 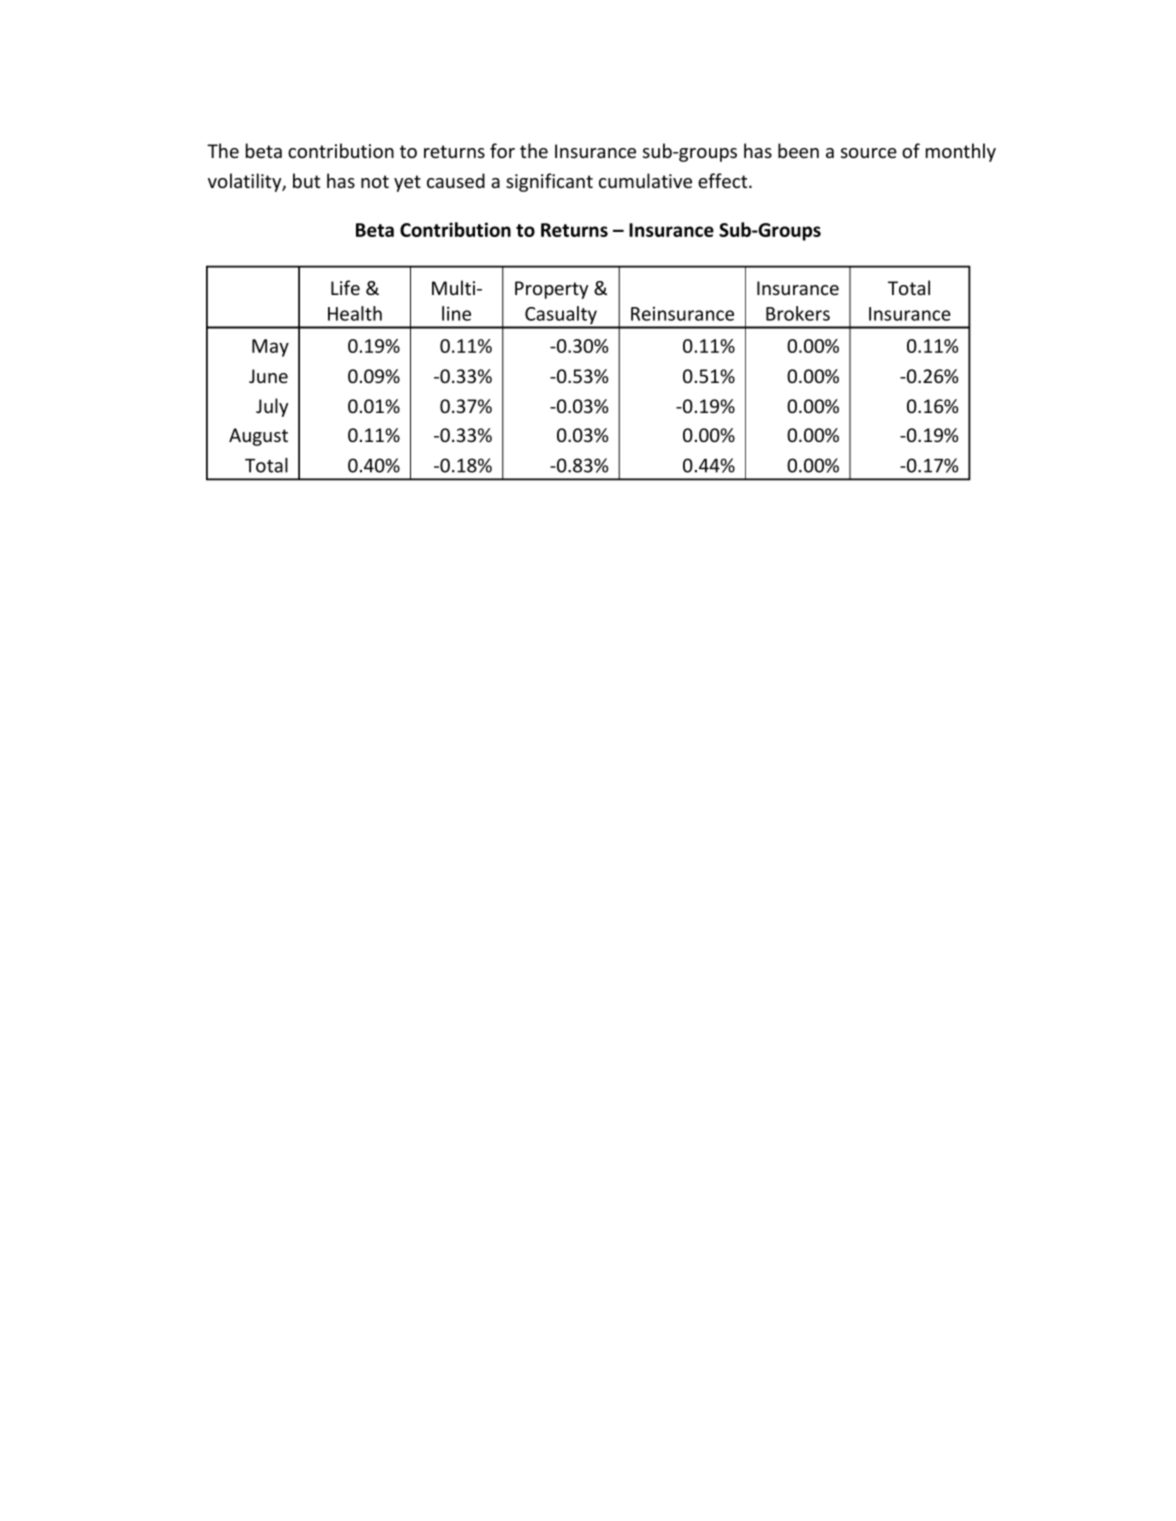 What do you see at coordinates (345, 287) in the screenshot?
I see `Life` at bounding box center [345, 287].
